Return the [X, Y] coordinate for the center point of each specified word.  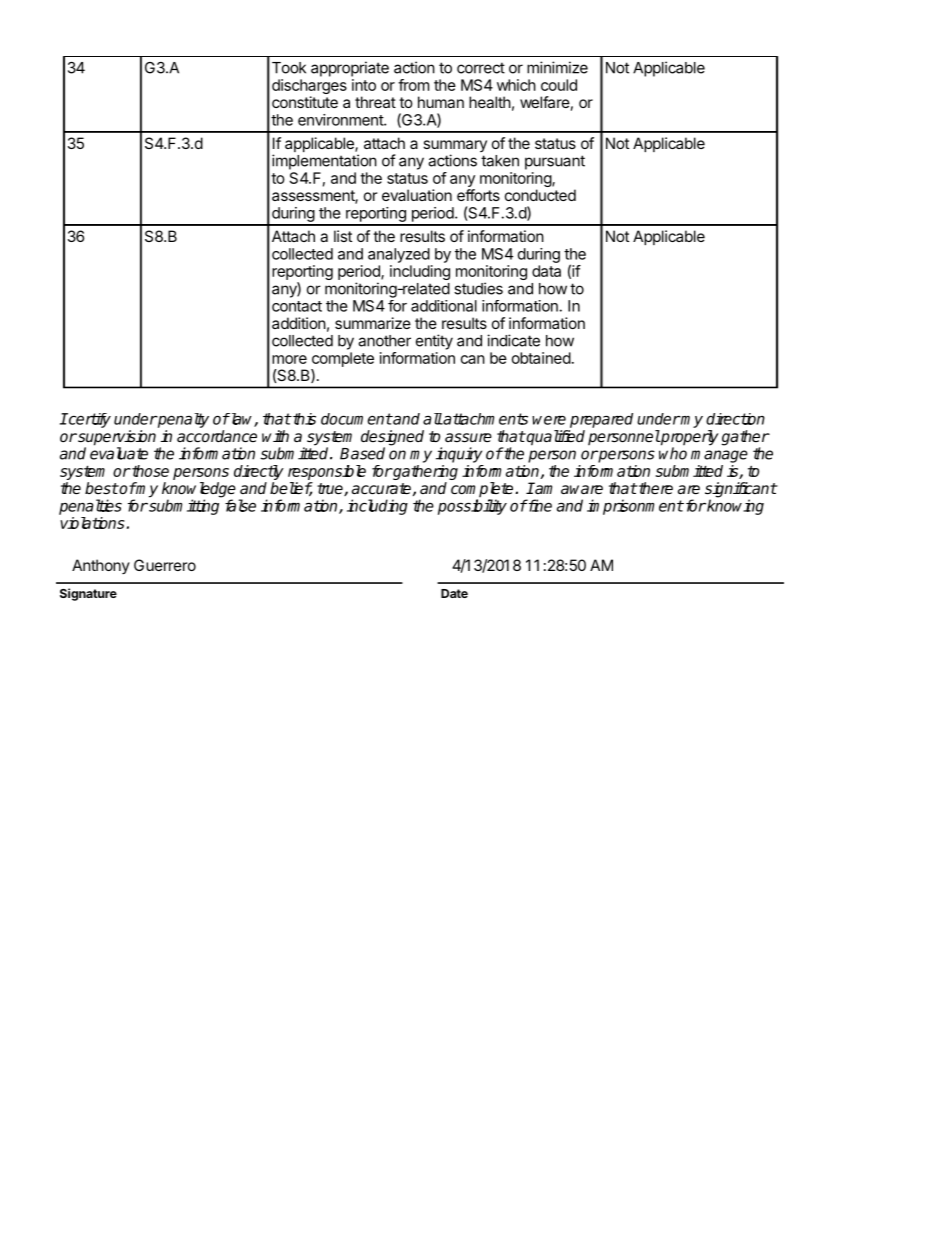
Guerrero [165, 565]
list [343, 236]
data [546, 271]
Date [454, 593]
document [356, 419]
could [559, 85]
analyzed [399, 255]
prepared [601, 420]
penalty [182, 420]
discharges [309, 88]
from [413, 85]
